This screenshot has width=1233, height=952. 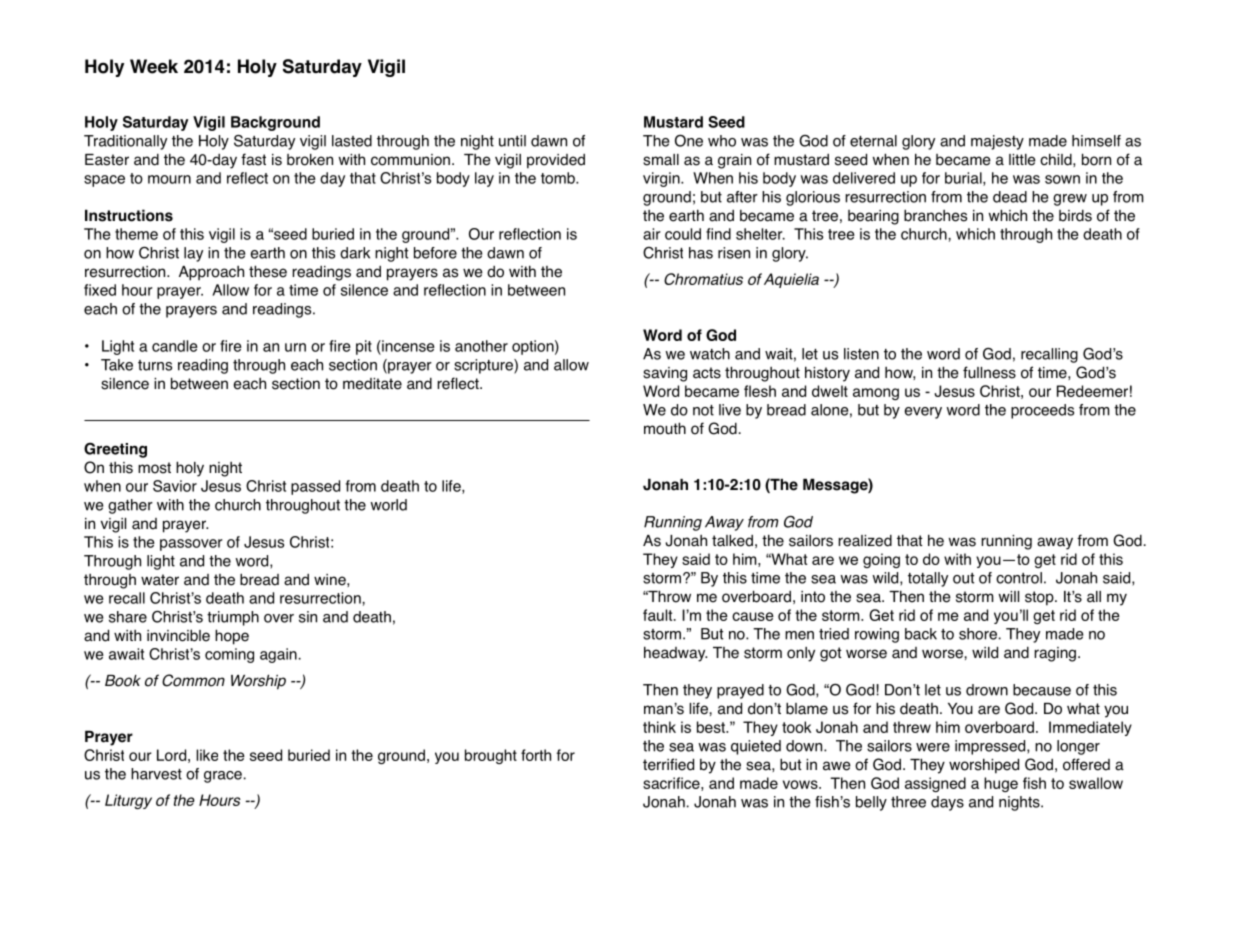 I want to click on talked, so click(x=732, y=541).
